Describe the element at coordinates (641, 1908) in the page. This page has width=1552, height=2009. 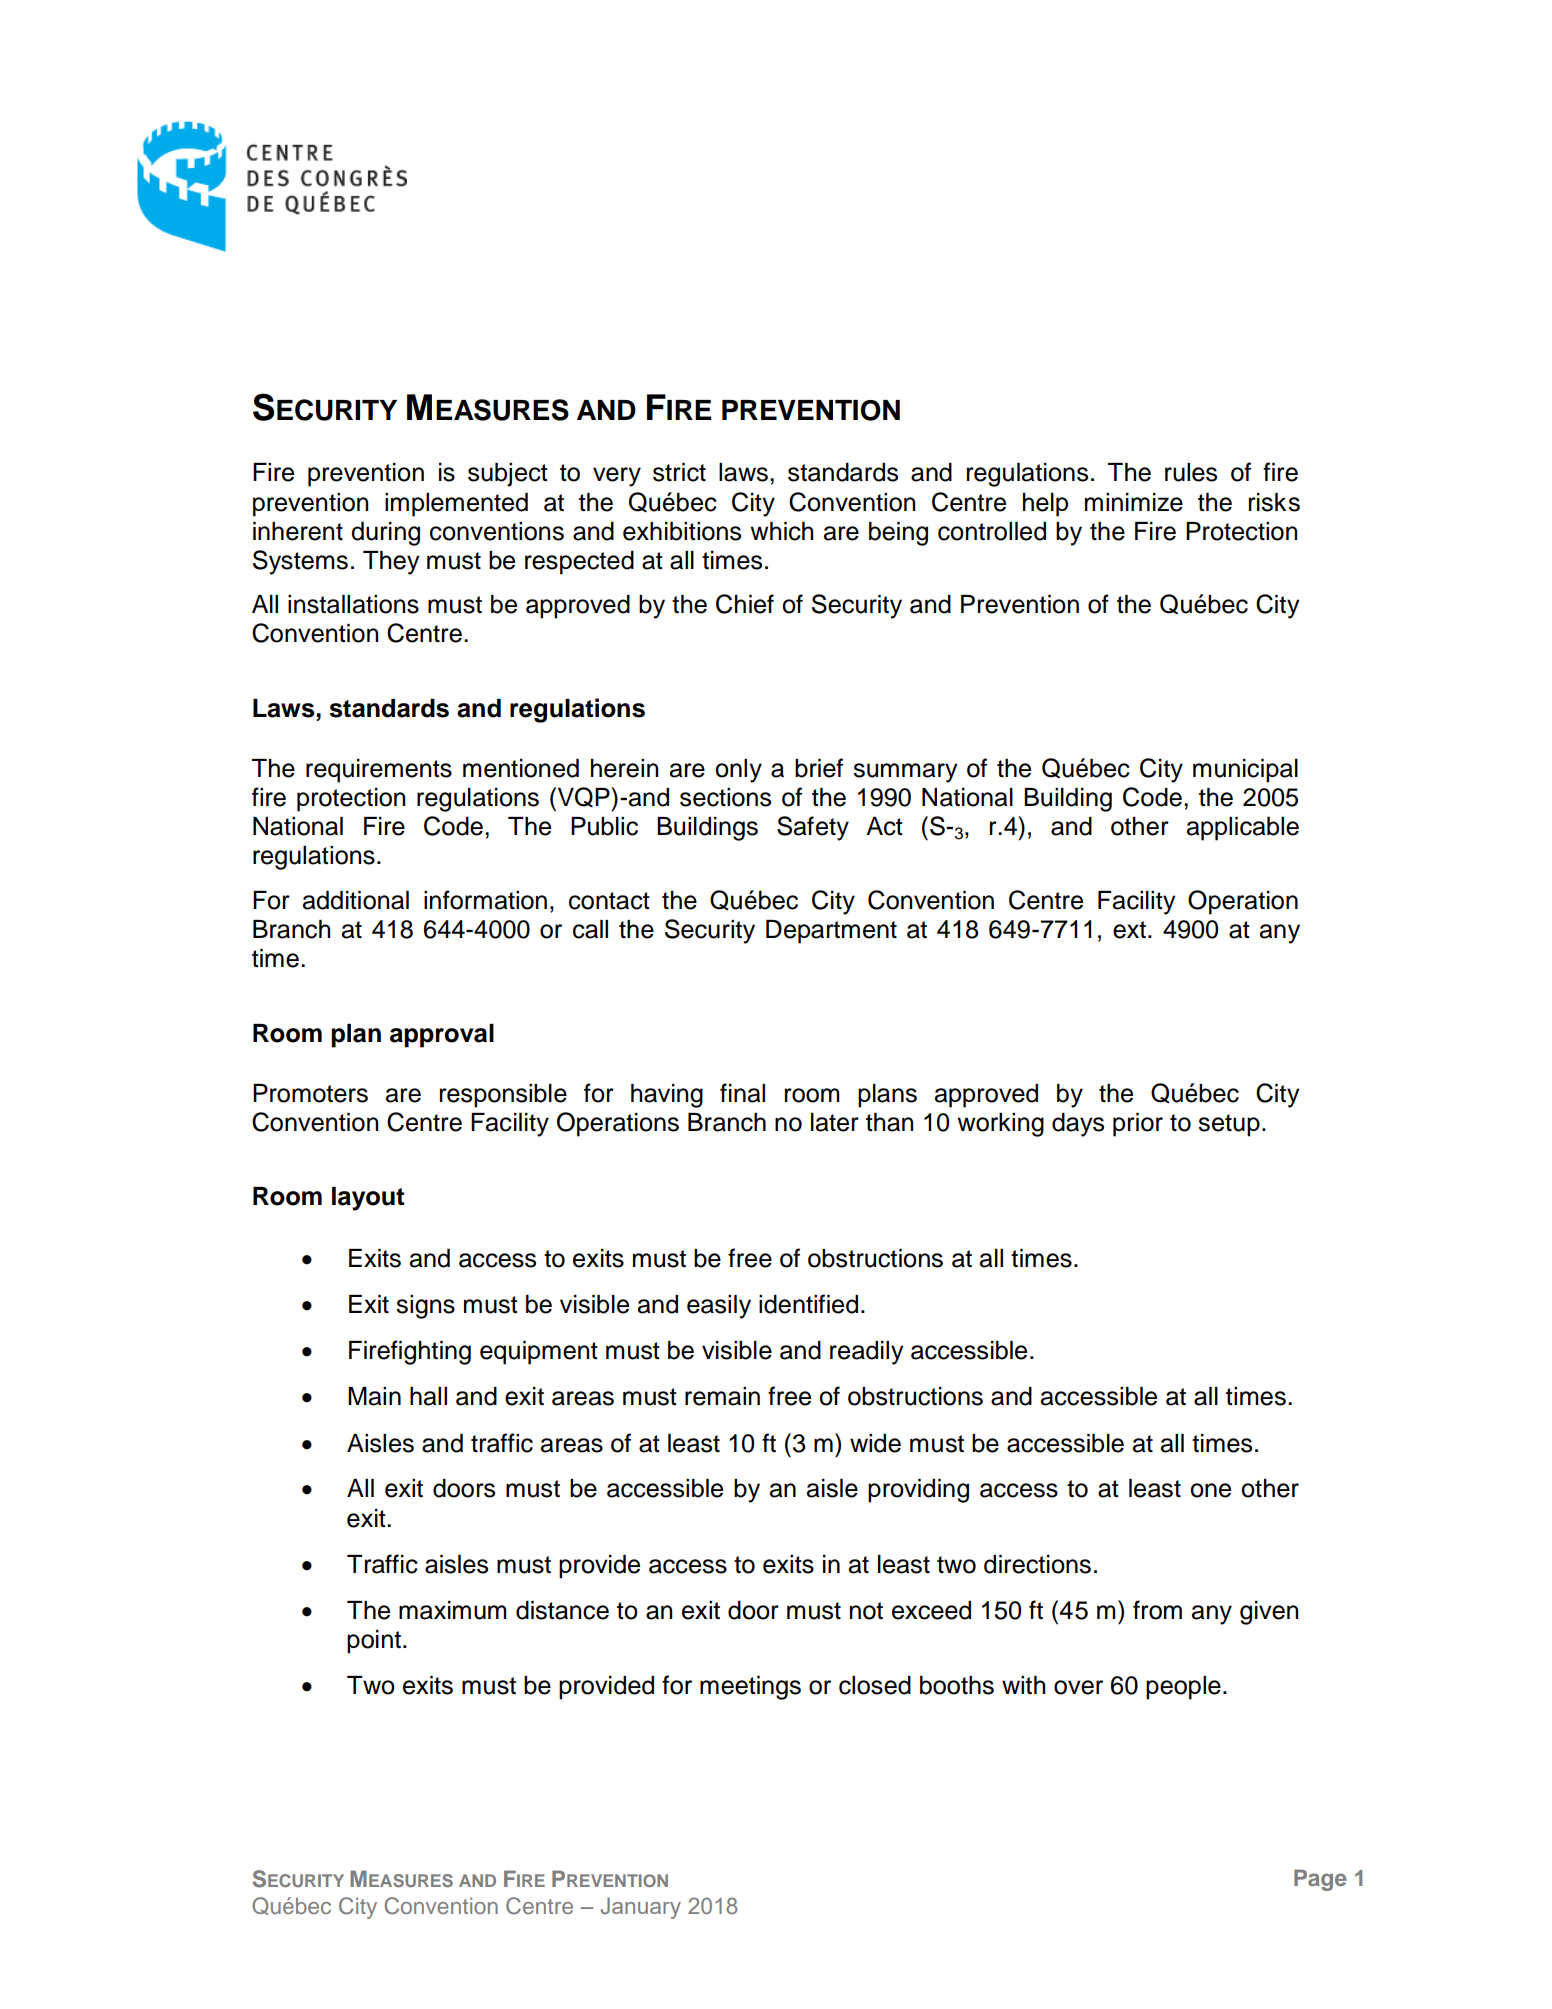
I see `January` at that location.
